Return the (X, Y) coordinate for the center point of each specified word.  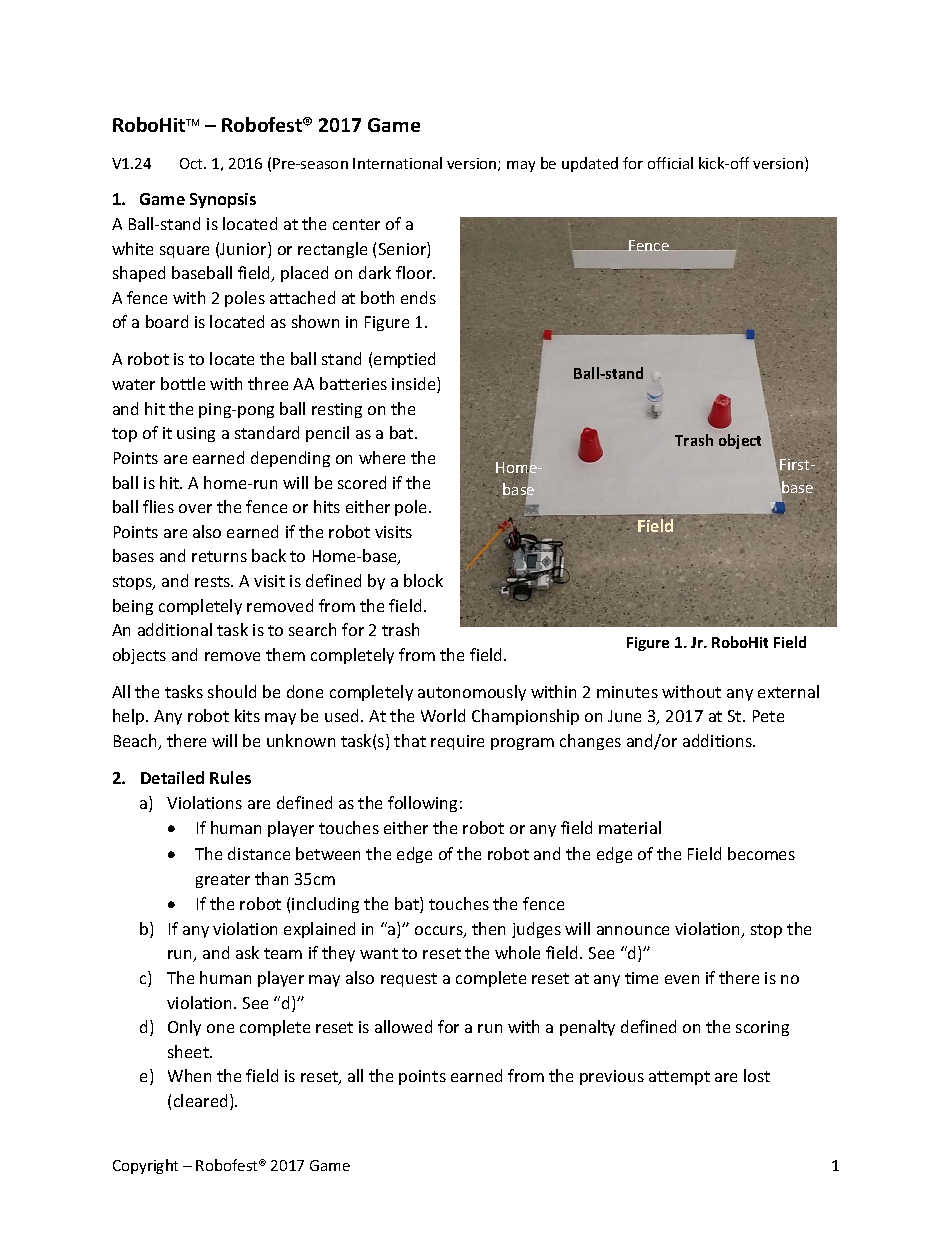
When (189, 1075)
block (423, 580)
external (788, 691)
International (397, 163)
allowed (403, 1026)
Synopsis (223, 200)
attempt (679, 1078)
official (670, 163)
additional (175, 629)
